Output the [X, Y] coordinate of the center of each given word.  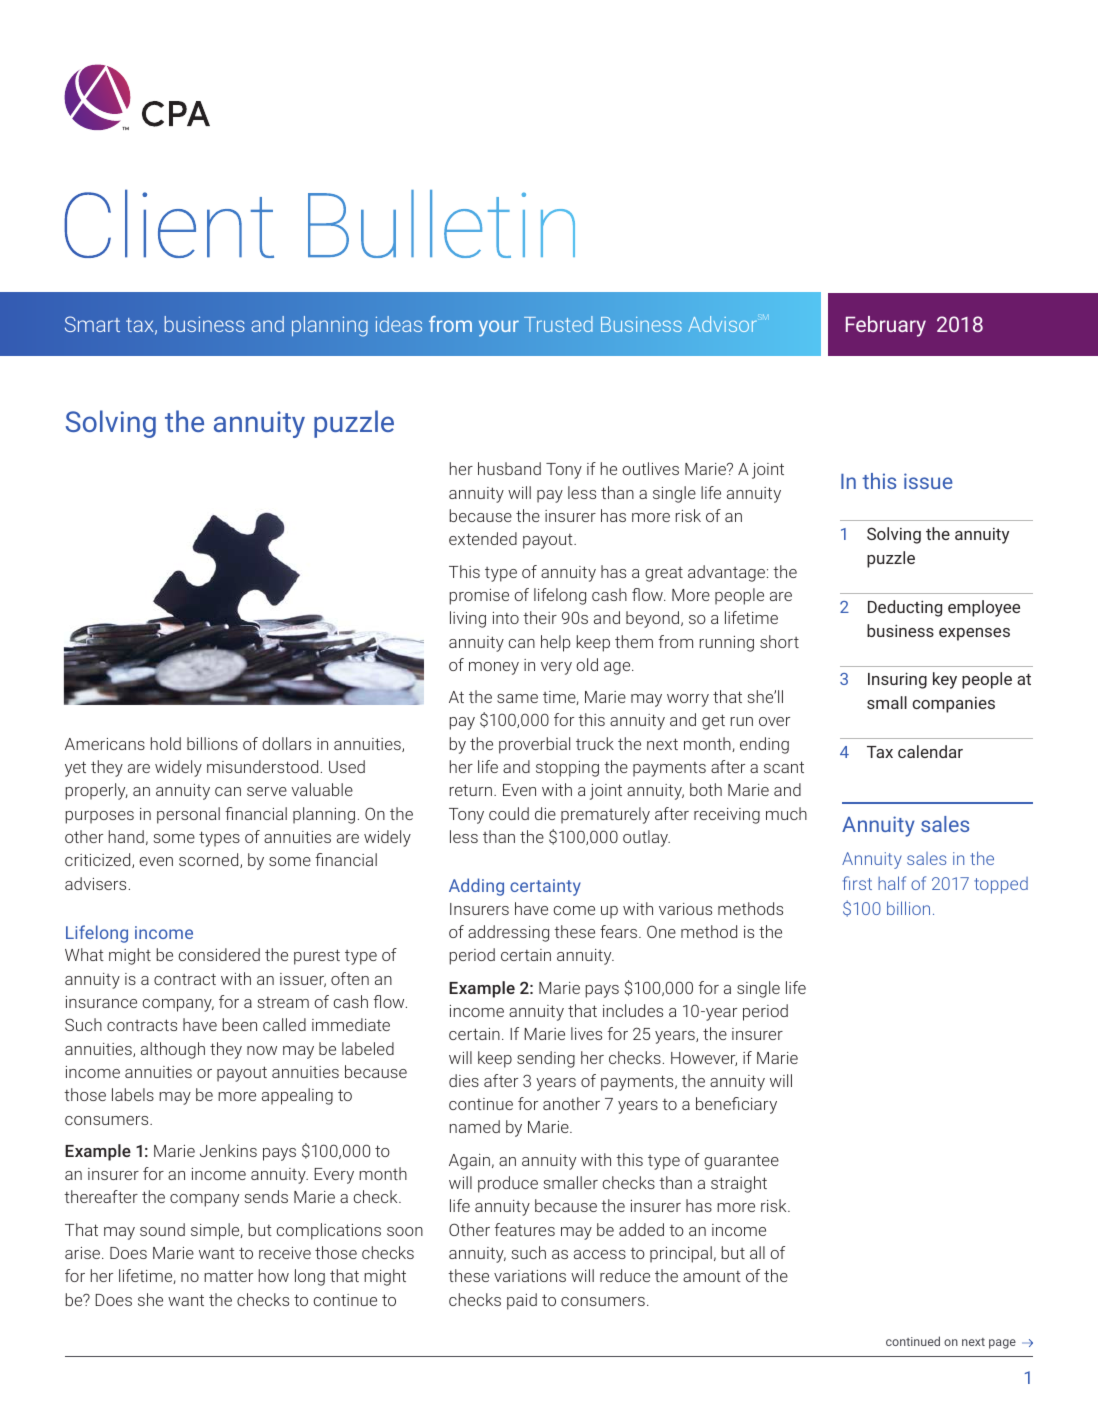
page [1002, 1344]
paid [522, 1301]
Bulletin [441, 224]
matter [228, 1276]
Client [169, 223]
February [886, 326]
